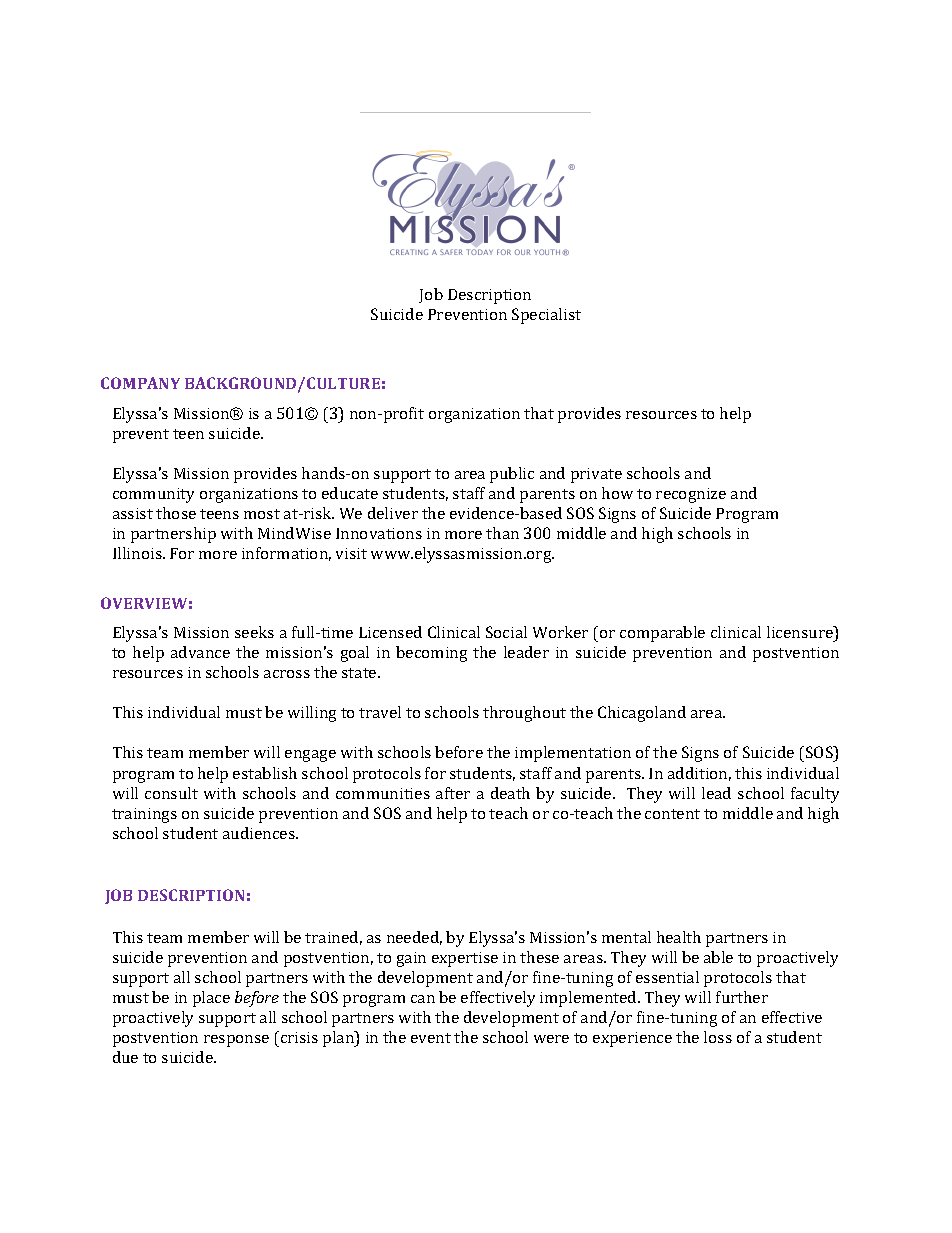 The width and height of the screenshot is (952, 1233). Describe the element at coordinates (431, 654) in the screenshot. I see `becoming` at that location.
